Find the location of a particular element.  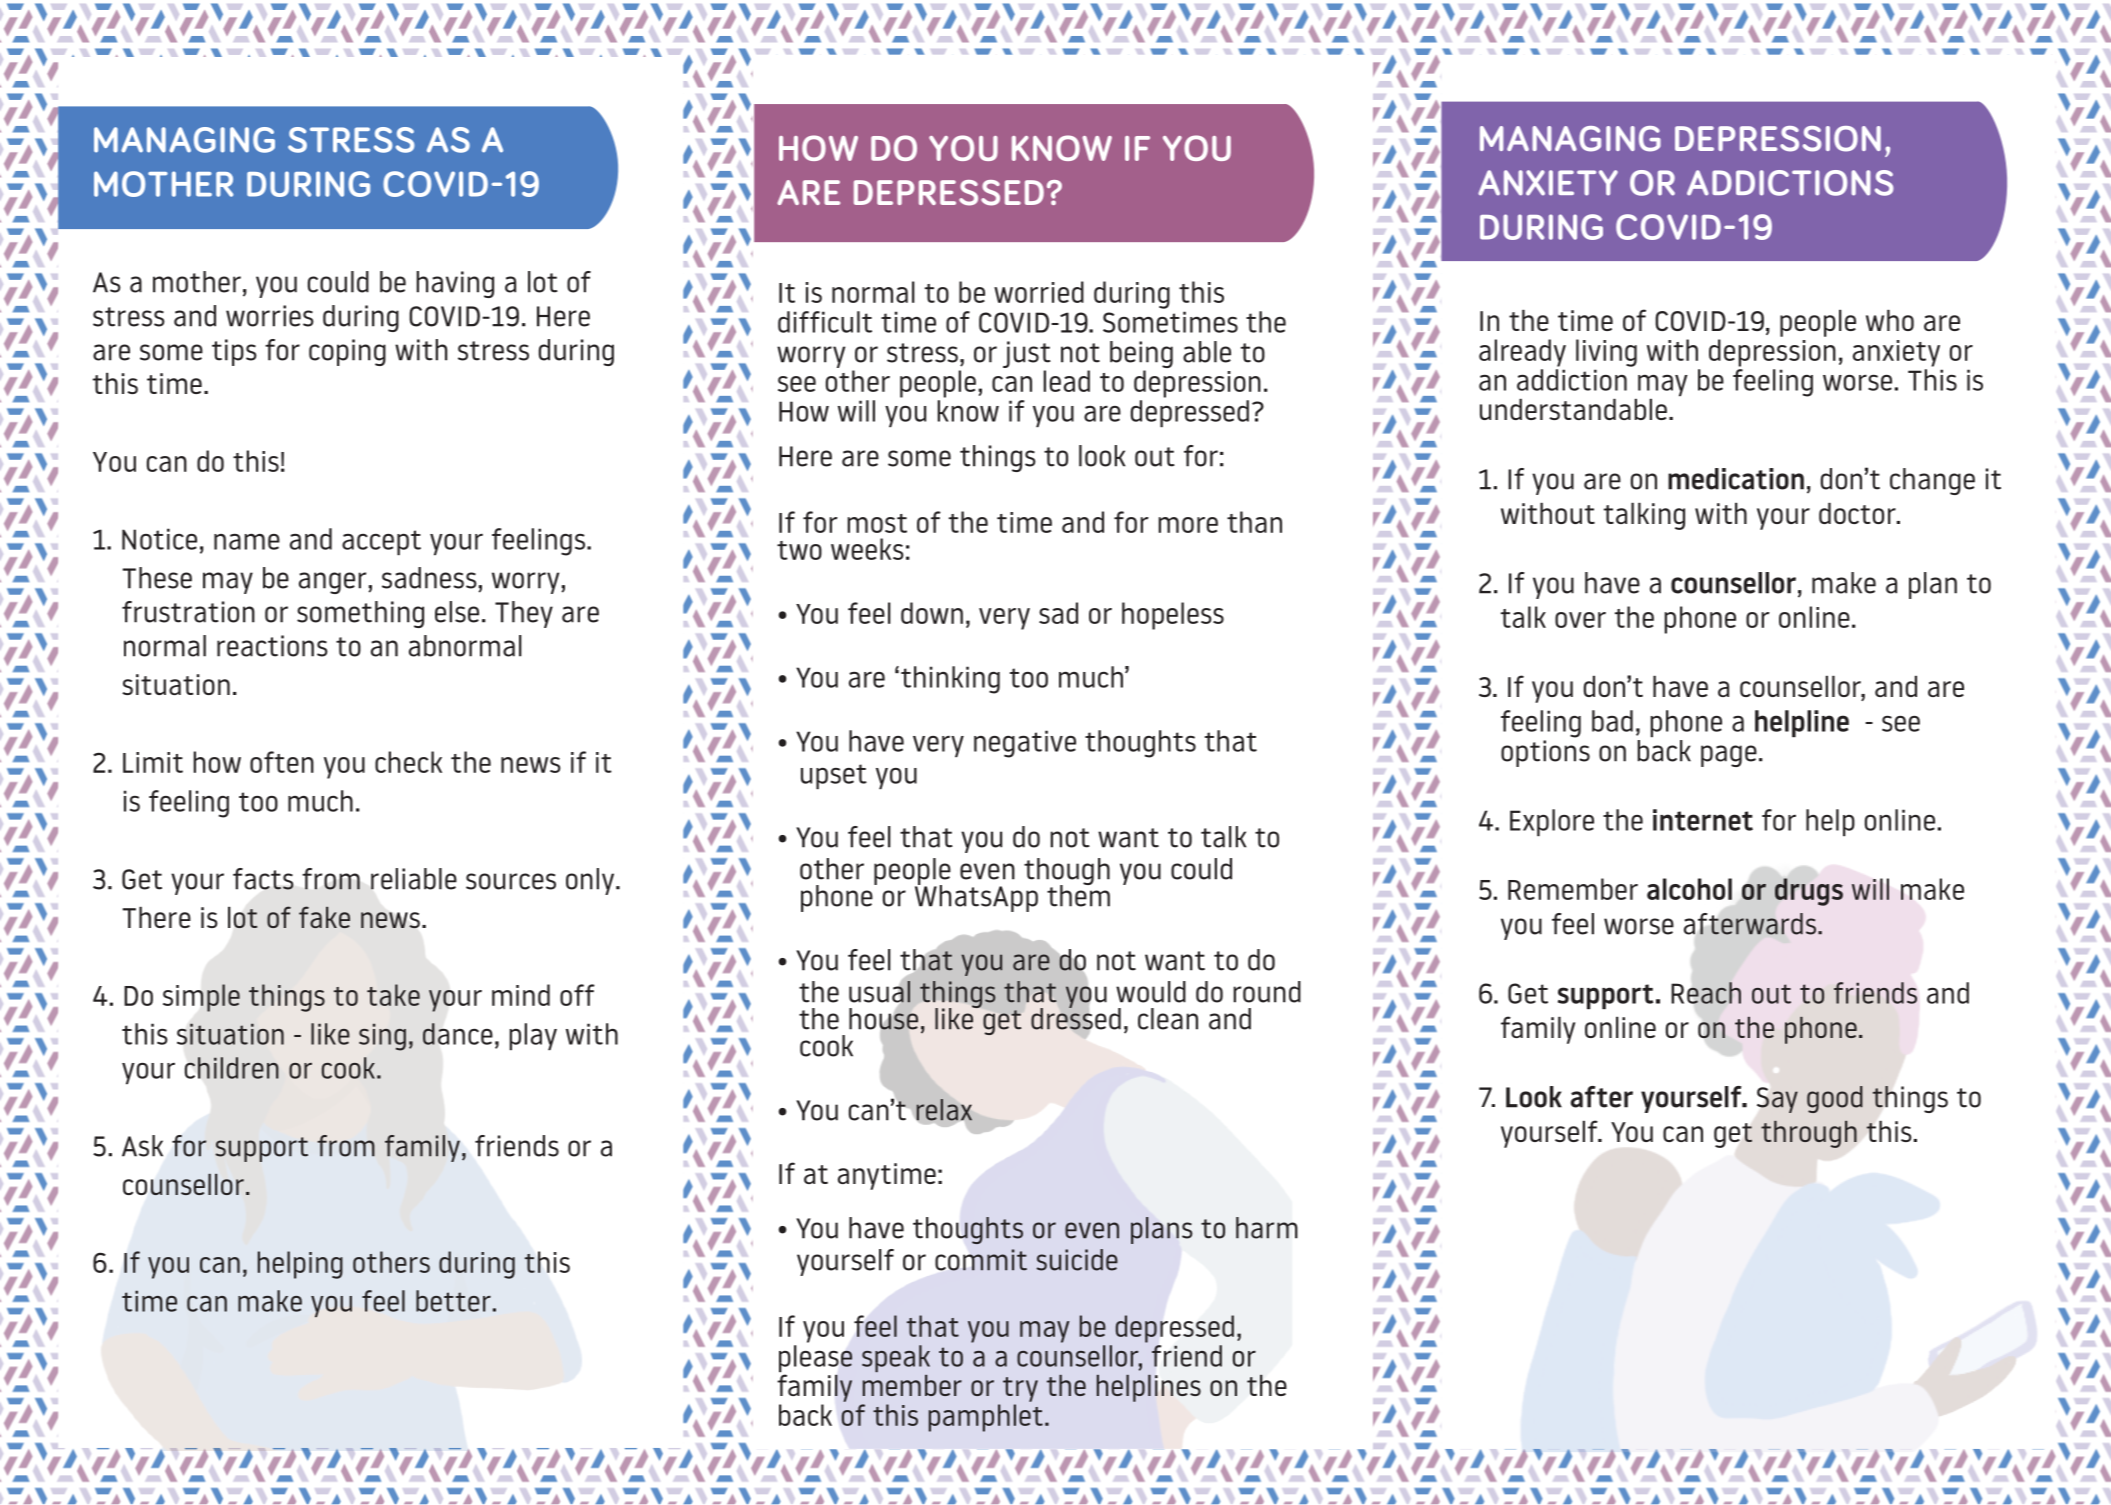

harm is located at coordinates (1267, 1228).
